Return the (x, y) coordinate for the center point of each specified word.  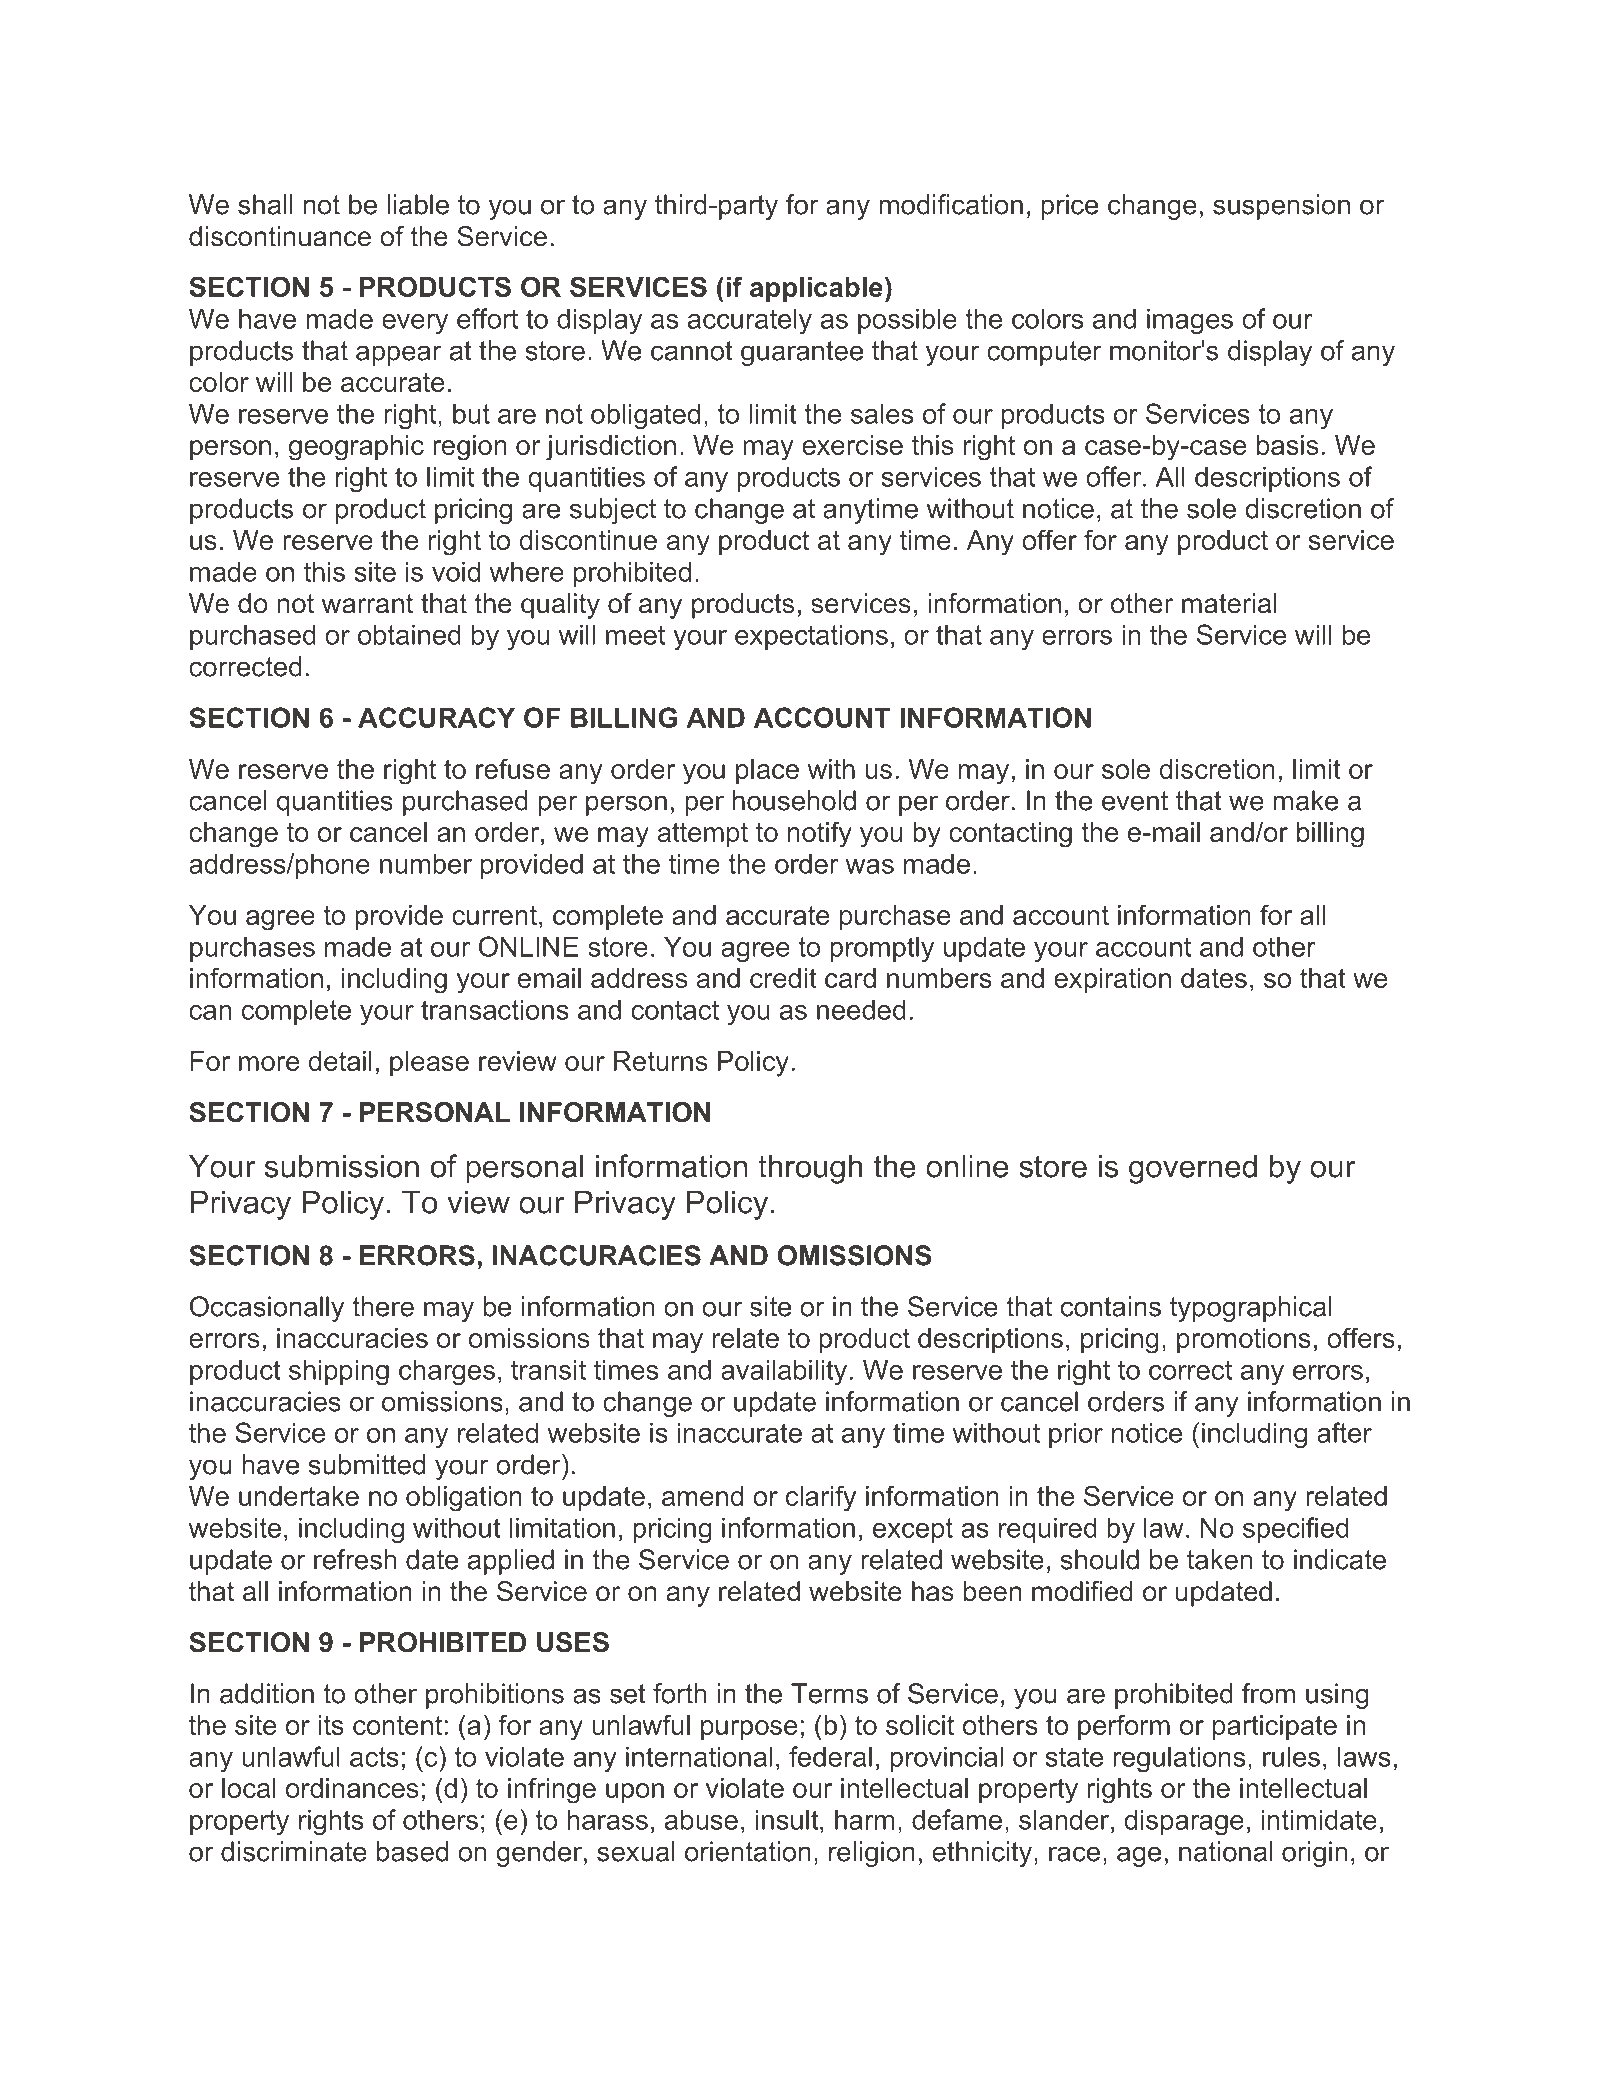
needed (861, 1009)
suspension (1281, 207)
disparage (1184, 1822)
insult (788, 1819)
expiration (1112, 980)
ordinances (352, 1788)
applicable (816, 289)
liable (418, 204)
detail (340, 1061)
